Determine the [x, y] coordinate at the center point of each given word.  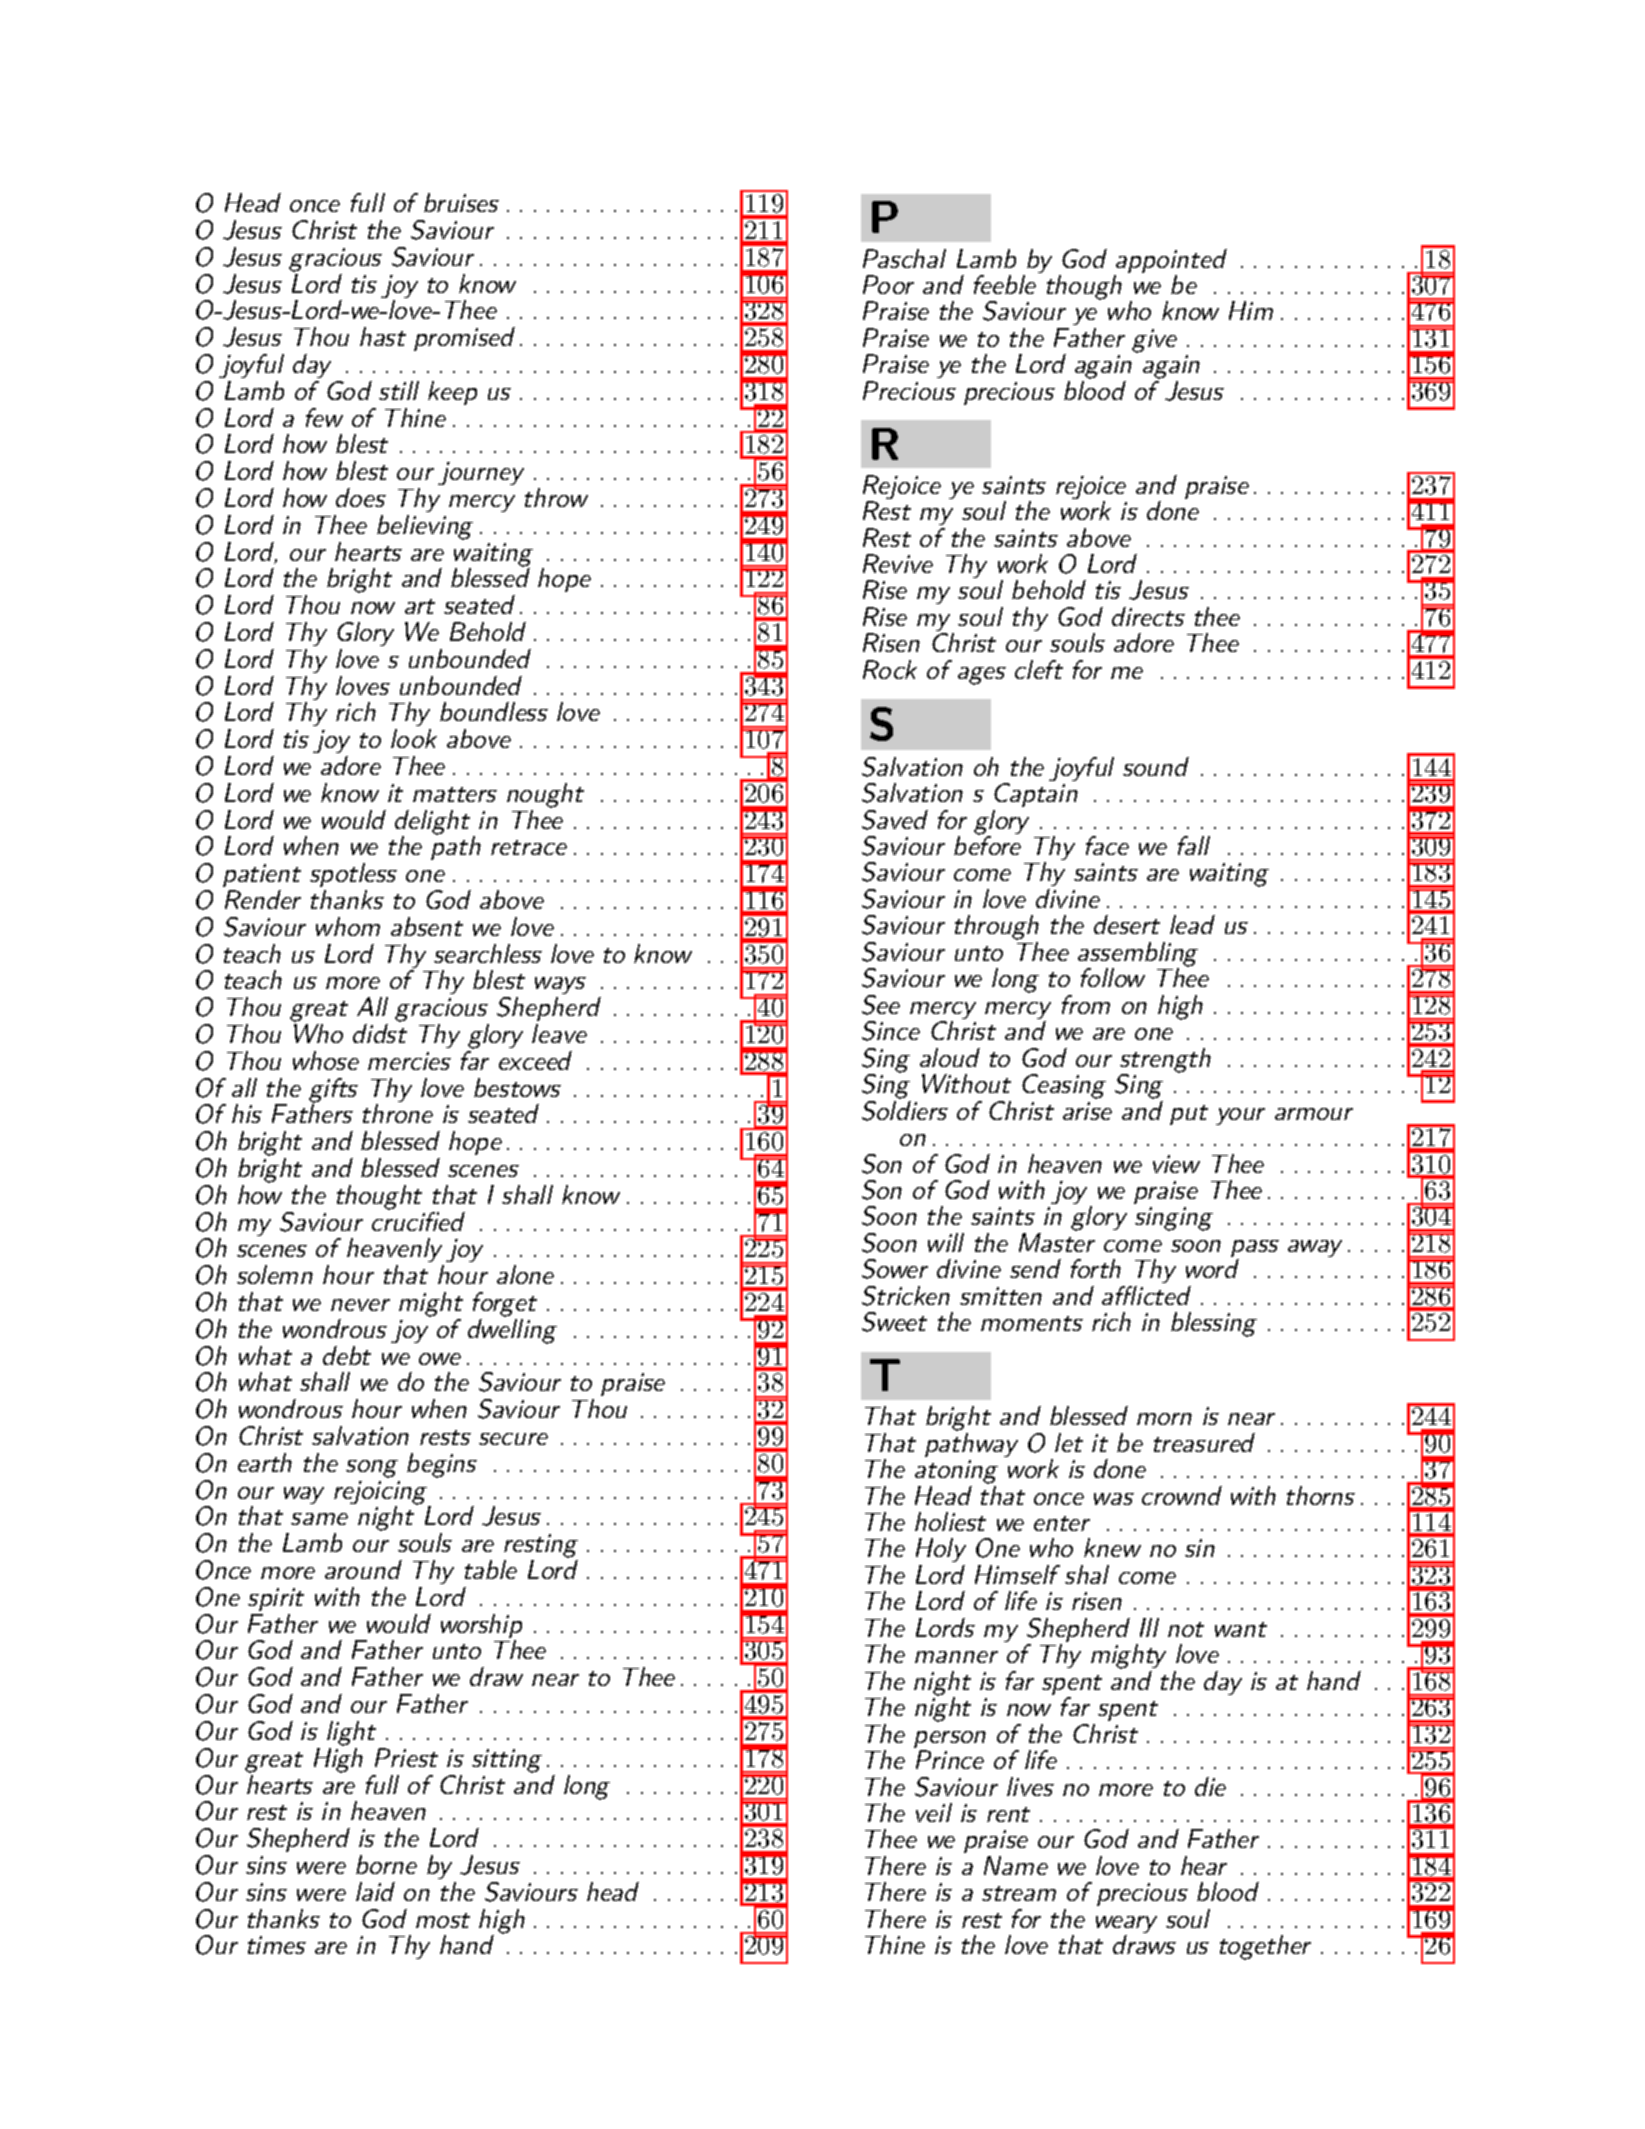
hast [383, 336]
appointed [1170, 262]
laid [375, 1891]
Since [891, 1031]
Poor [888, 284]
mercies [409, 1061]
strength [1165, 1061]
